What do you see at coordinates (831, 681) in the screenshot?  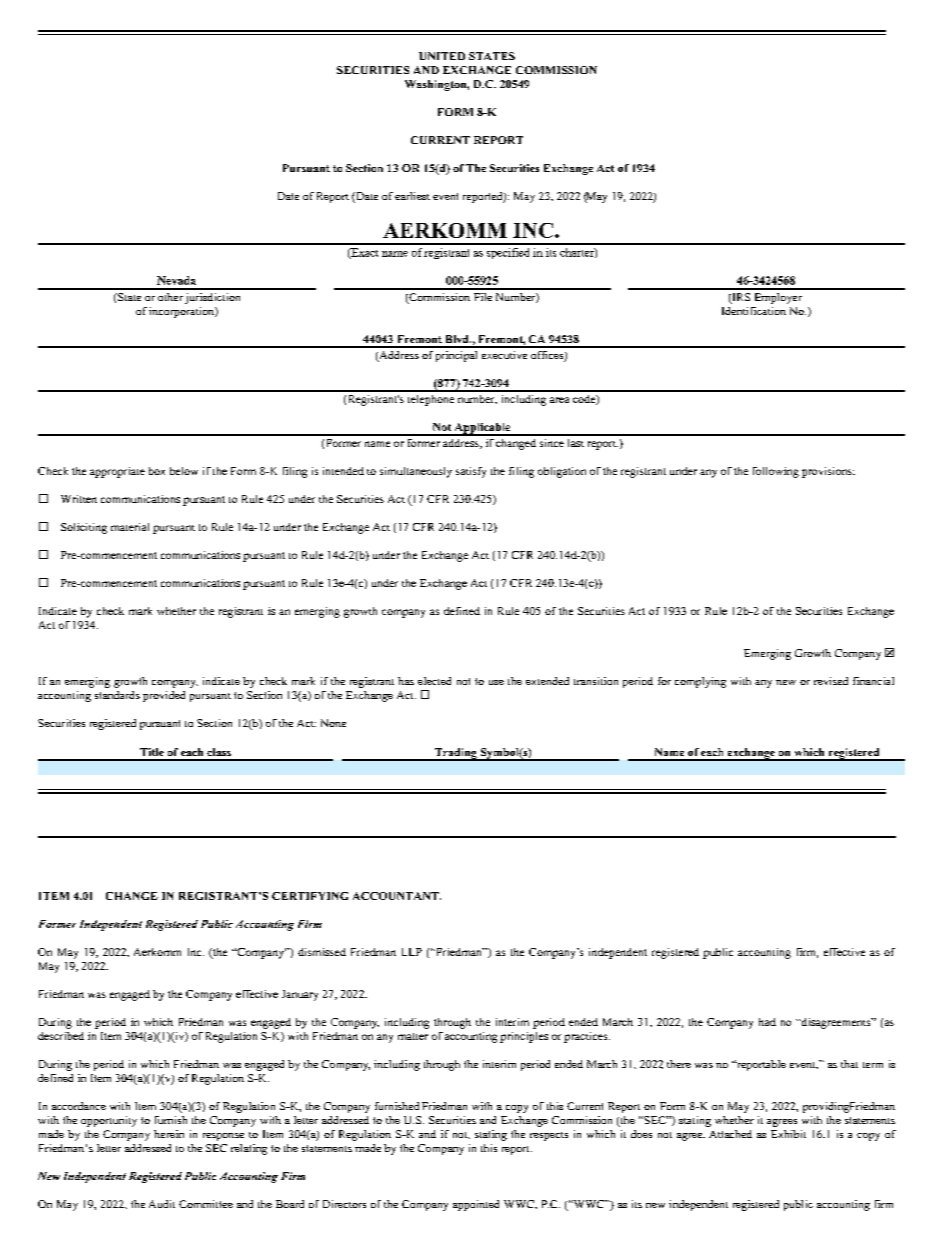 I see `revised` at bounding box center [831, 681].
